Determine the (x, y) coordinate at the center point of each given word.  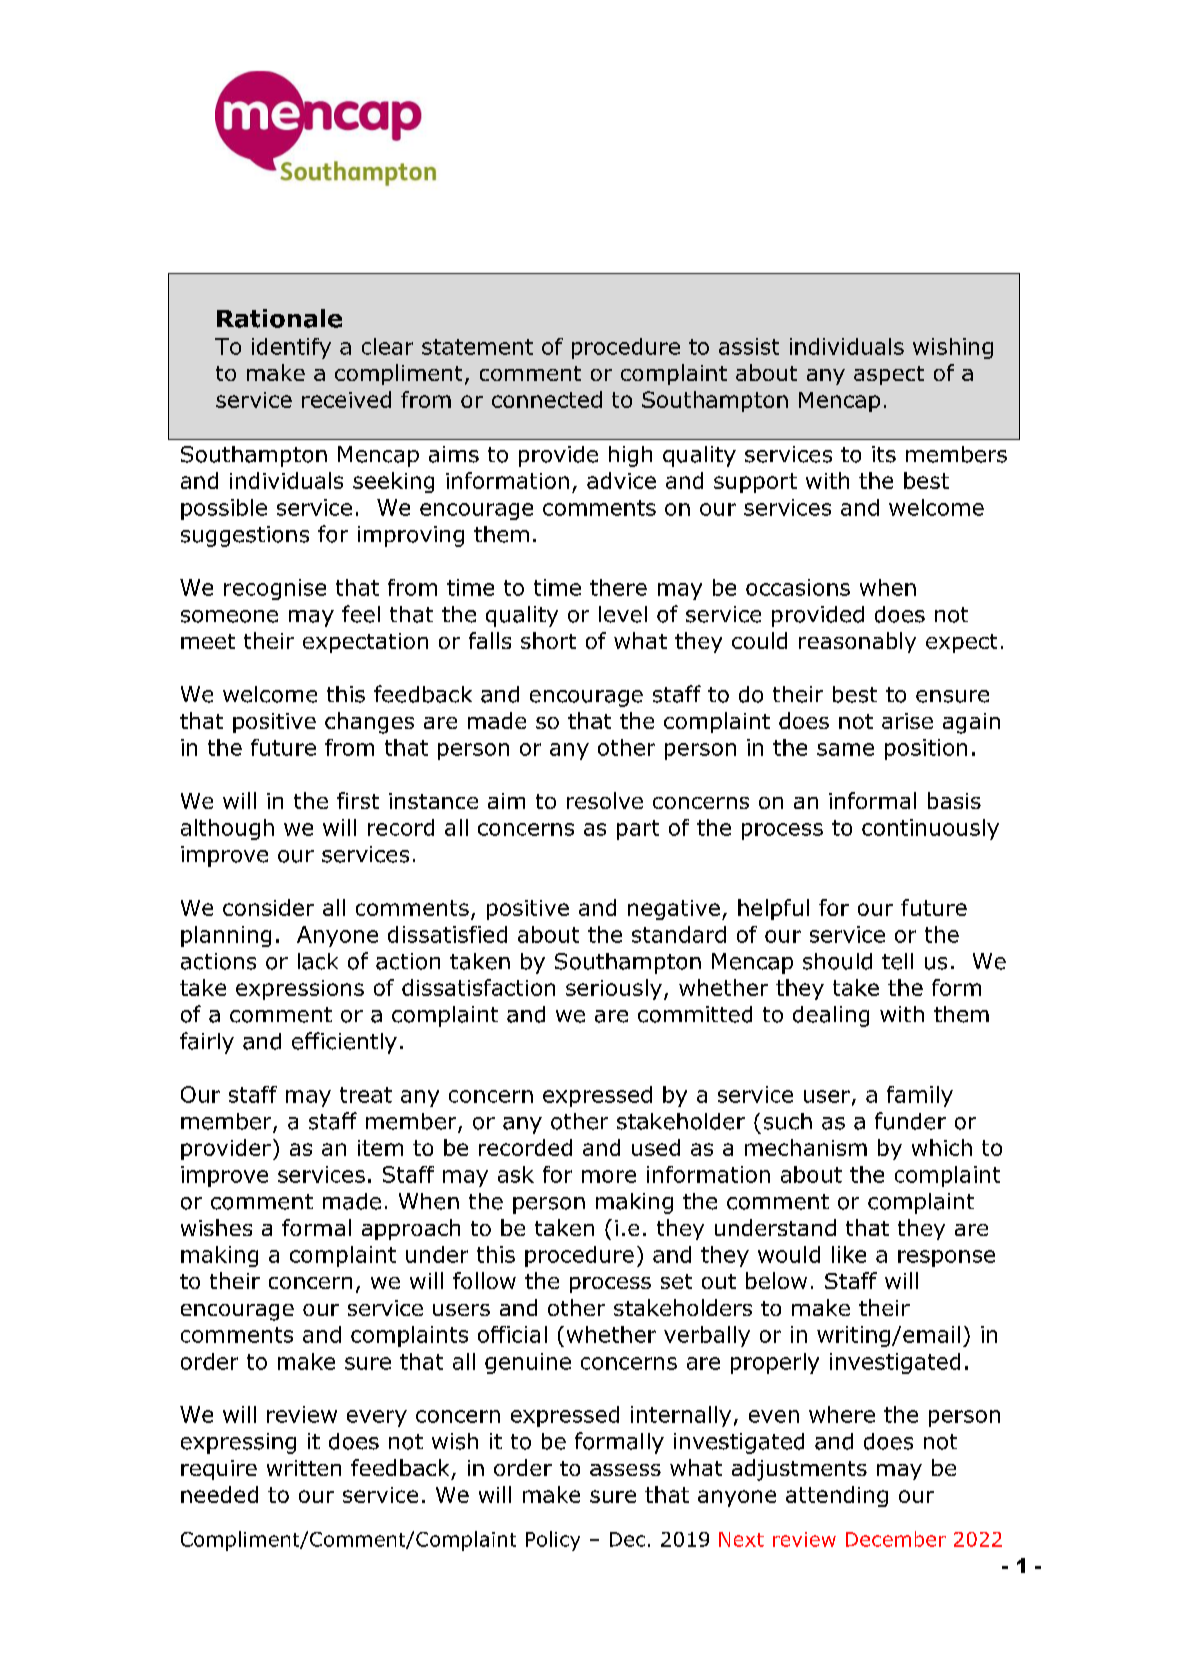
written (304, 1468)
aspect (889, 375)
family (920, 1096)
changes (369, 723)
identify (291, 348)
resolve (605, 800)
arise (907, 721)
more (609, 1176)
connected (547, 399)
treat (366, 1095)
